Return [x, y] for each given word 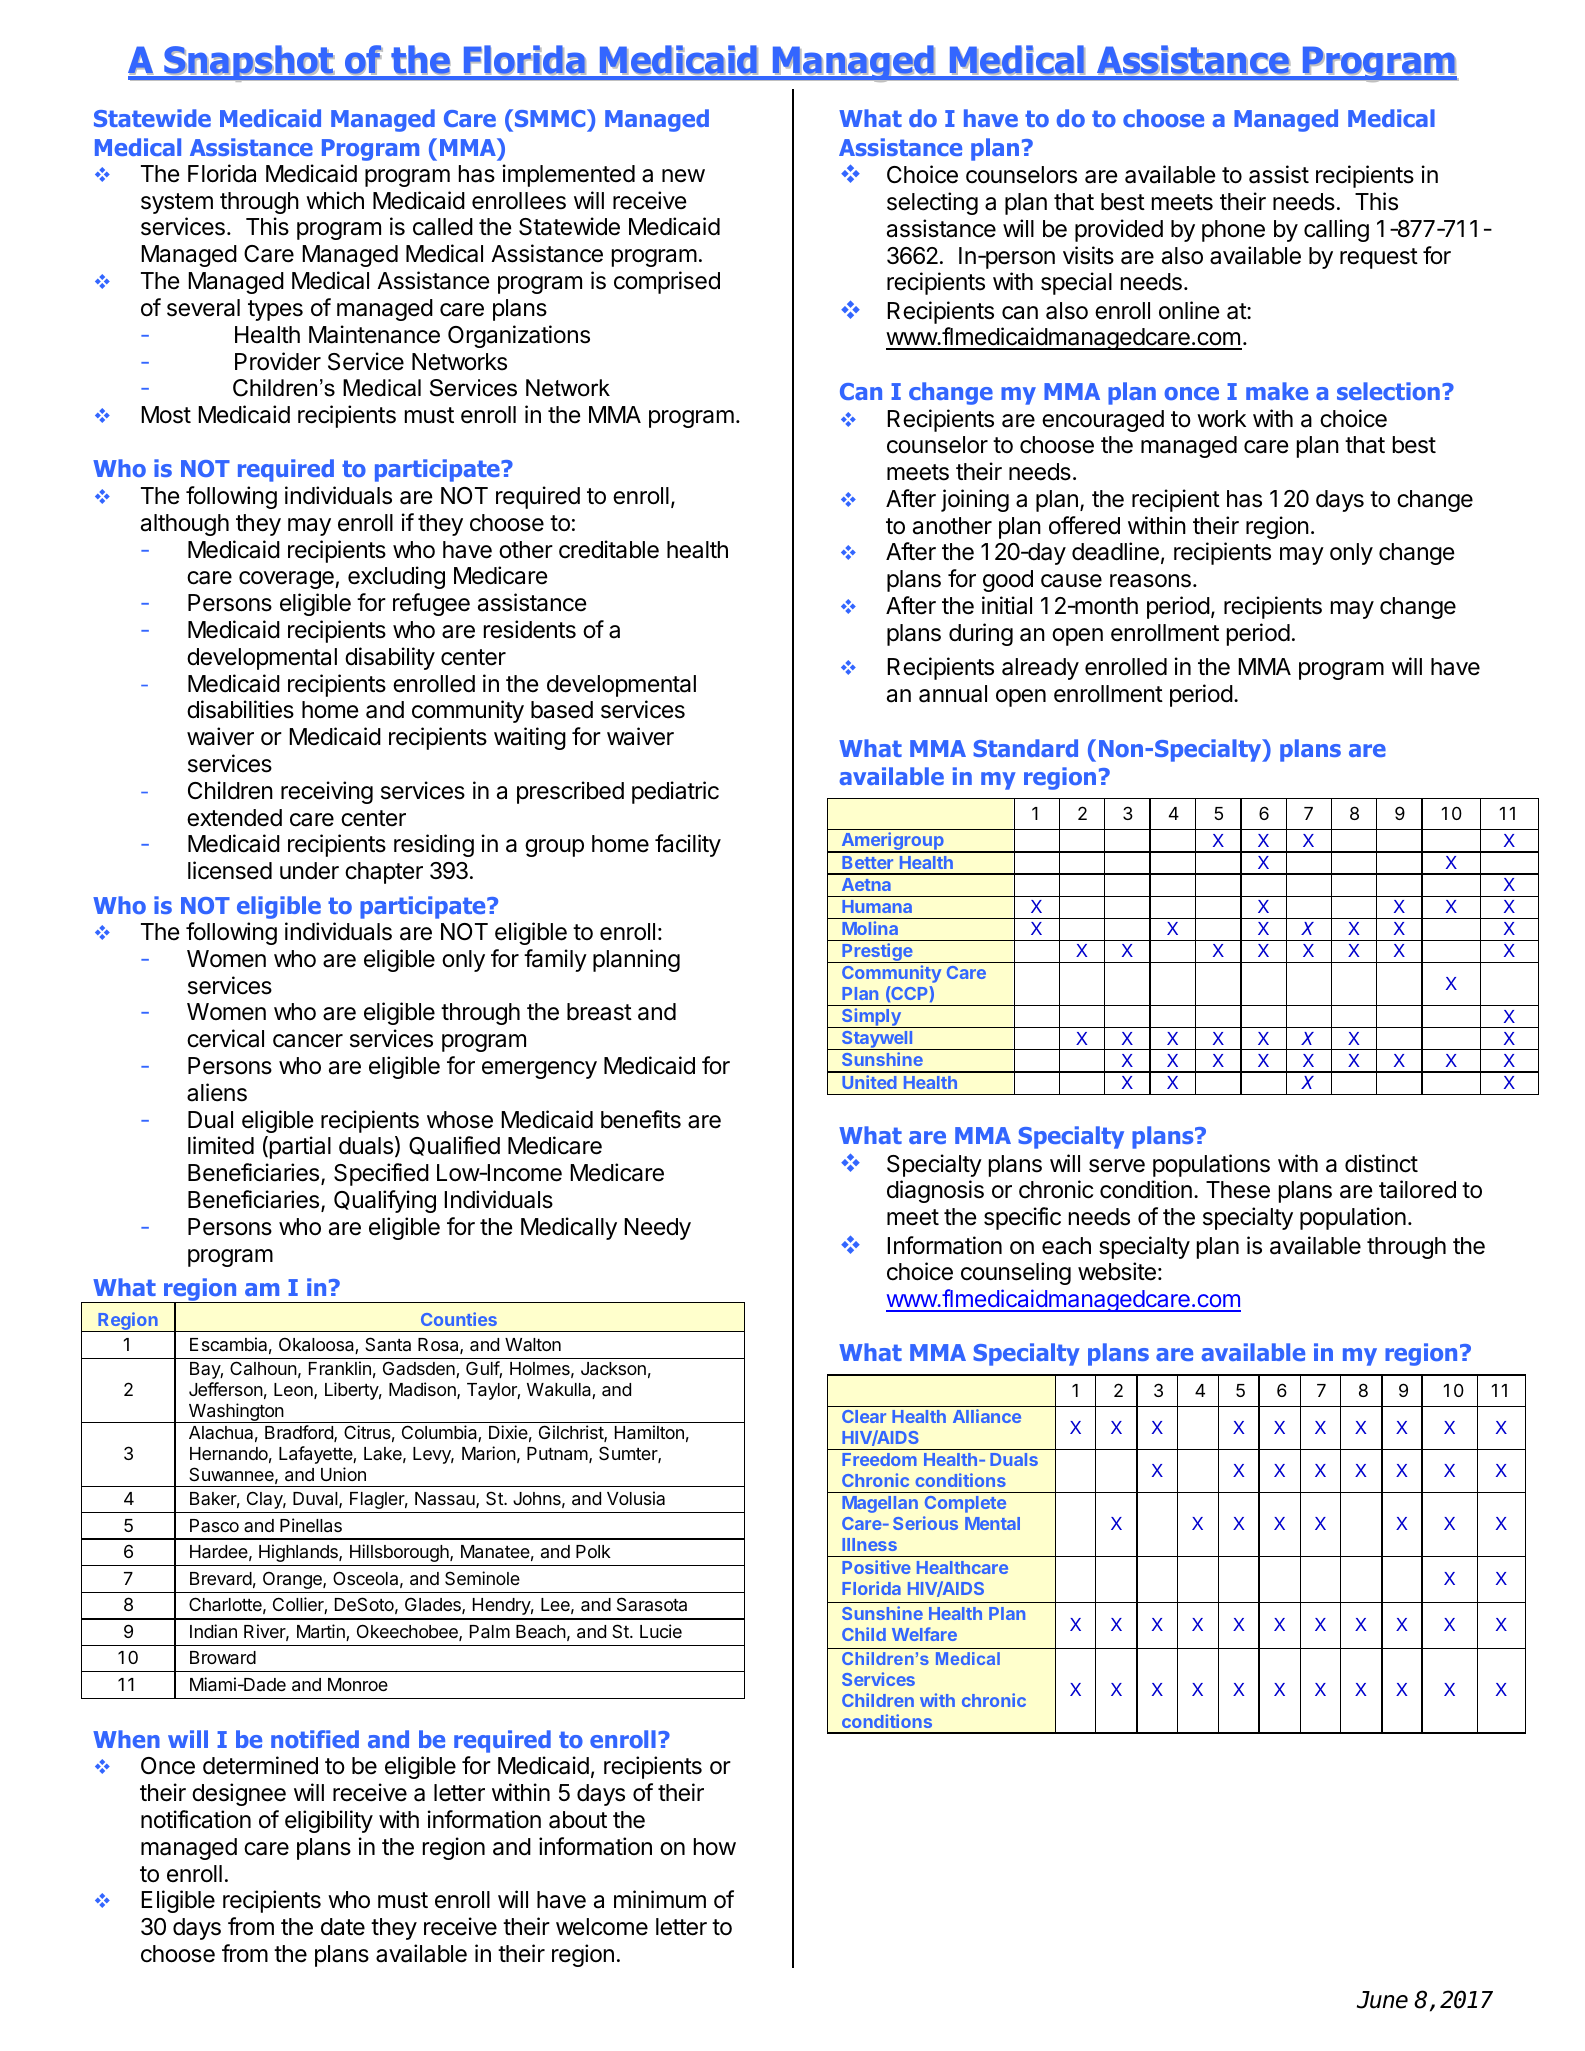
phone [1233, 231]
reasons [1150, 581]
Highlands [299, 1553]
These [1238, 1190]
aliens [217, 1092]
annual [953, 694]
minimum [660, 1899]
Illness [869, 1544]
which [335, 200]
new [683, 175]
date [343, 1927]
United [869, 1082]
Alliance [987, 1416]
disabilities [240, 709]
